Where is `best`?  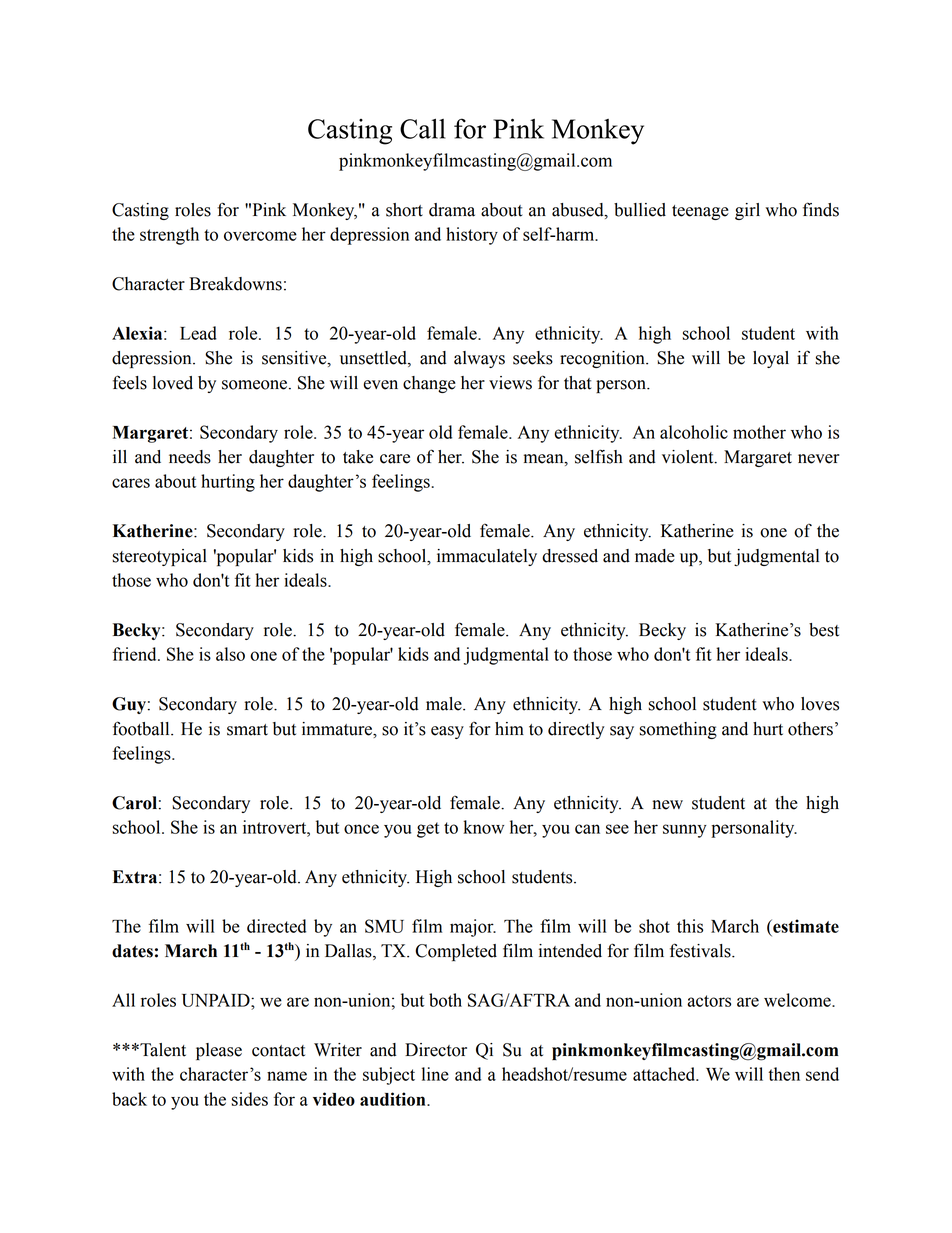 best is located at coordinates (824, 630).
